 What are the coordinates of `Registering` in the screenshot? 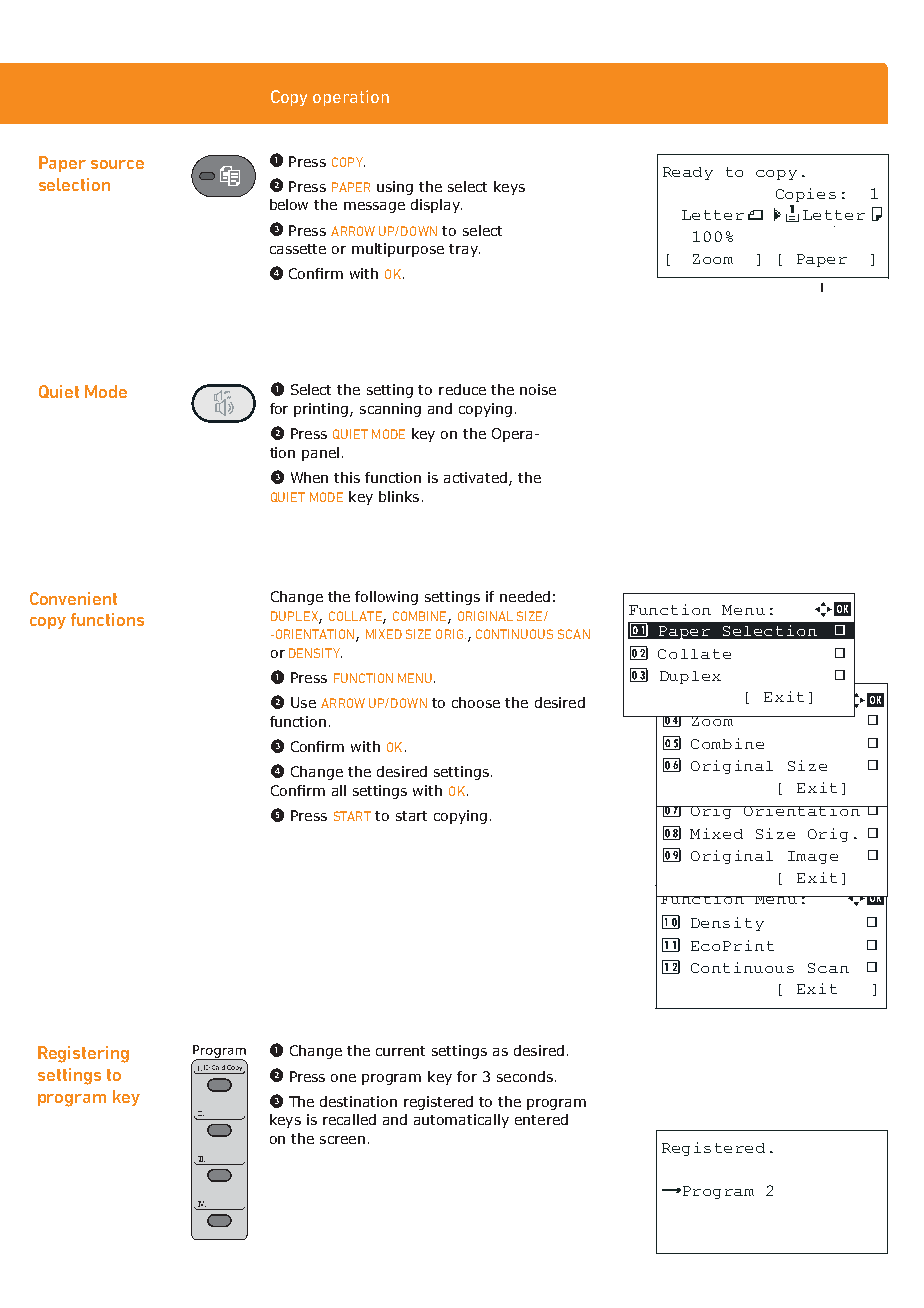 It's located at (83, 1054).
